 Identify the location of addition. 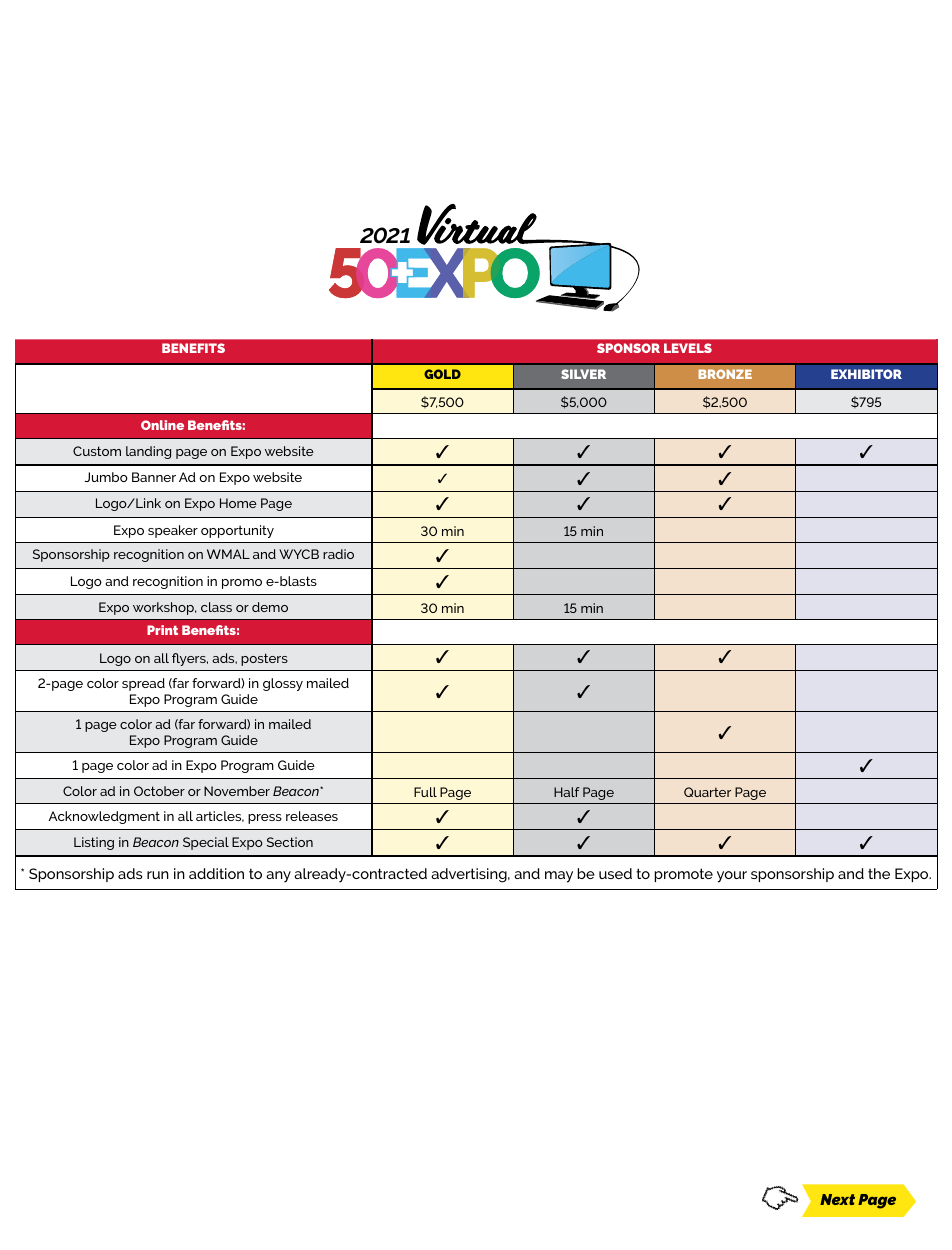
(216, 873).
